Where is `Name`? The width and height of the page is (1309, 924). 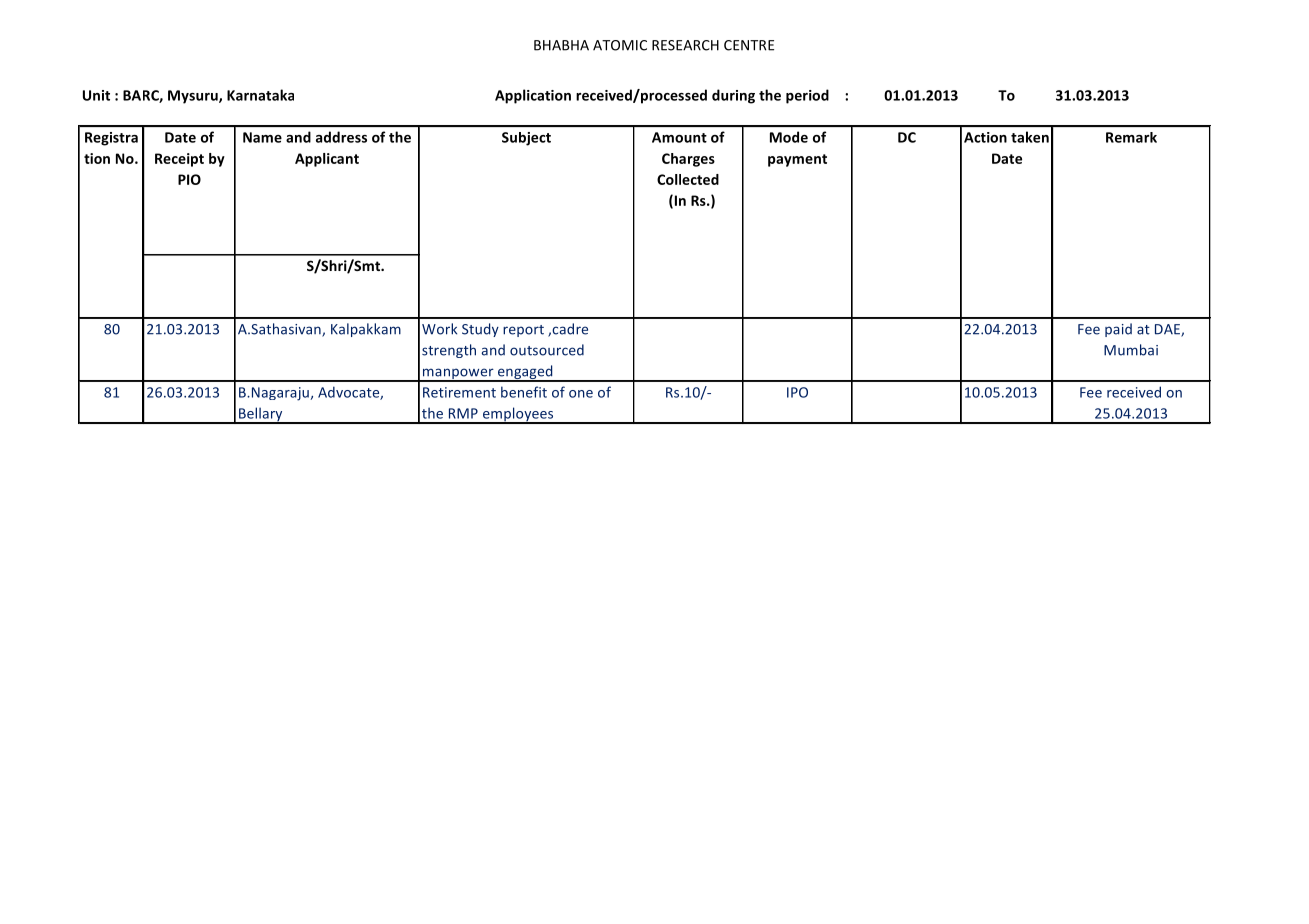 Name is located at coordinates (262, 137).
